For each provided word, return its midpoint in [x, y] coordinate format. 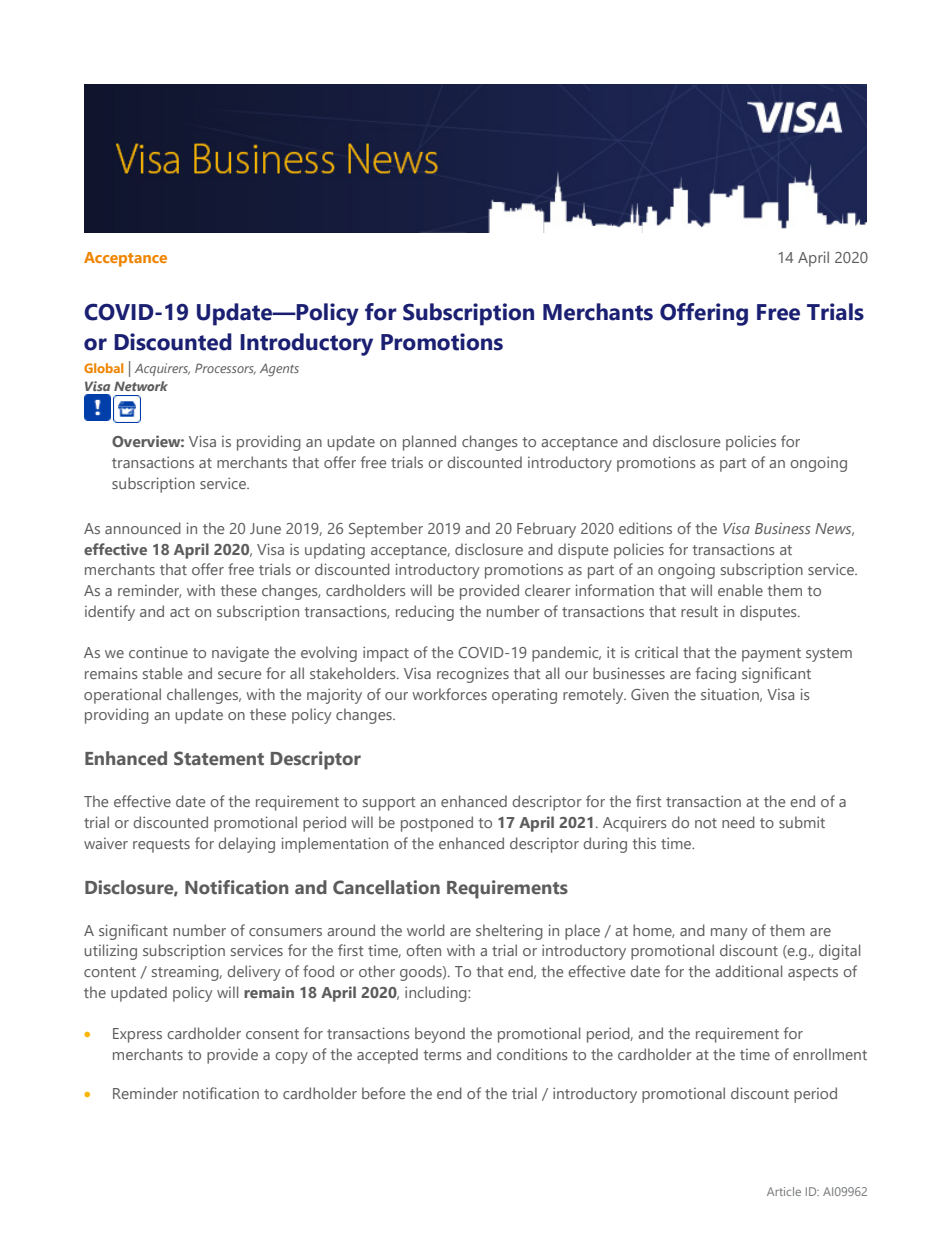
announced [143, 528]
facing [716, 675]
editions [645, 528]
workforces [449, 694]
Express [137, 1035]
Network [141, 386]
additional [748, 971]
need [738, 822]
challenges [204, 696]
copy [291, 1058]
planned [429, 443]
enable [740, 590]
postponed [437, 824]
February [546, 530]
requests [161, 846]
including [437, 994]
